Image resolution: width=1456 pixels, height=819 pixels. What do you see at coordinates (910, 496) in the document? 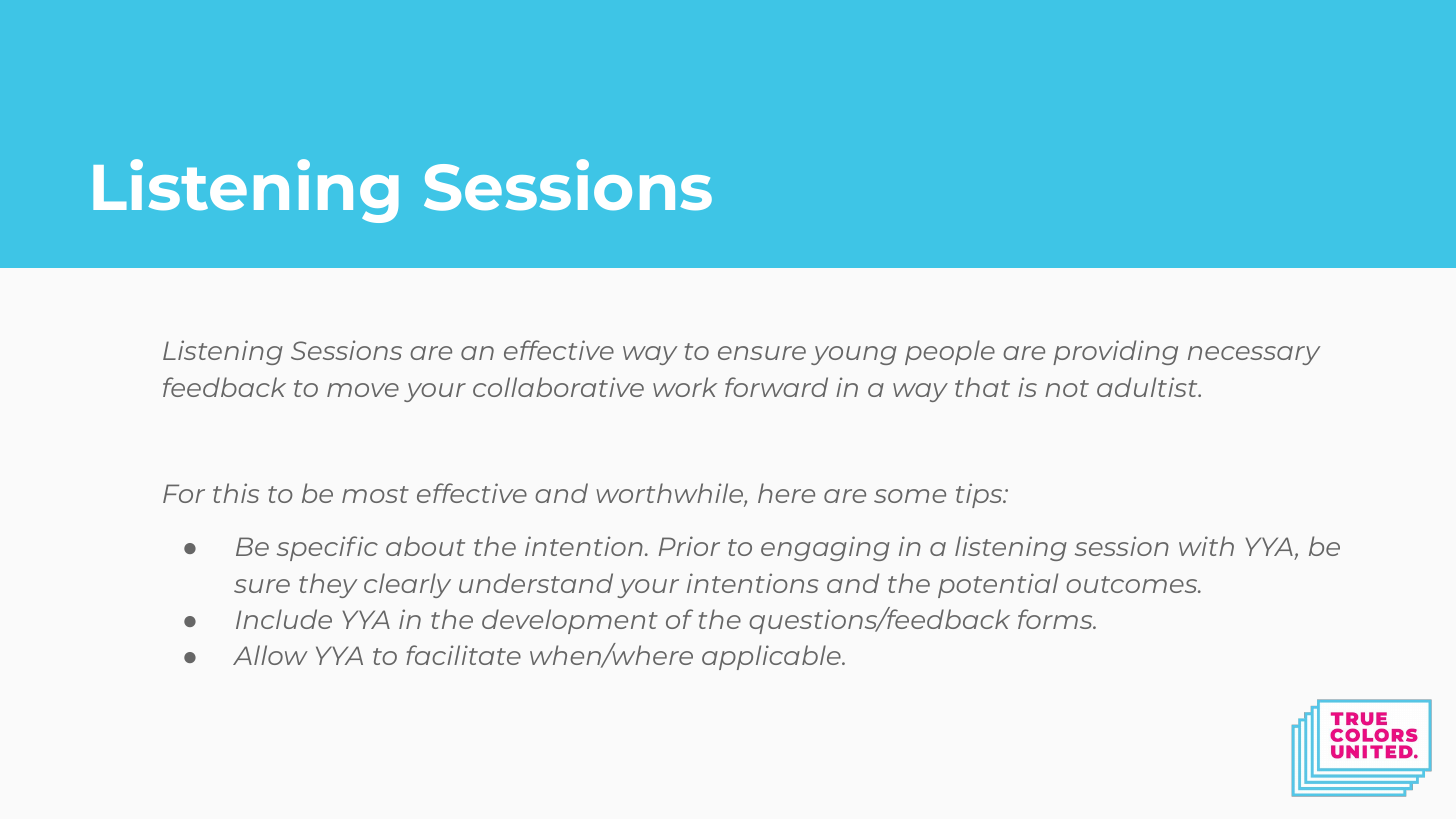
I see `some` at bounding box center [910, 496].
